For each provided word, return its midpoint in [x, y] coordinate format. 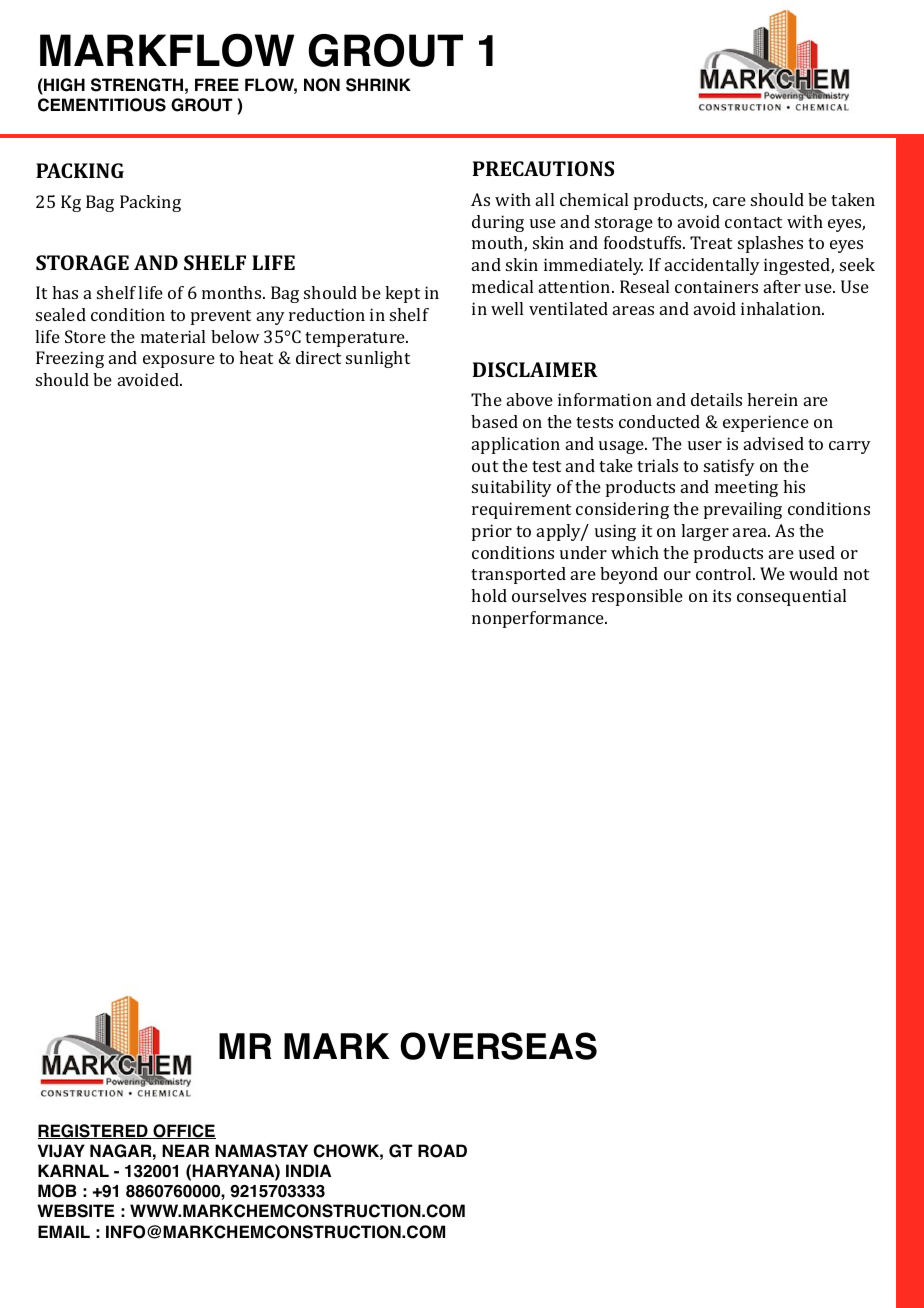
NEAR [185, 1150]
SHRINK [378, 85]
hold [489, 595]
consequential [791, 597]
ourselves [549, 595]
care [729, 201]
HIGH [63, 86]
